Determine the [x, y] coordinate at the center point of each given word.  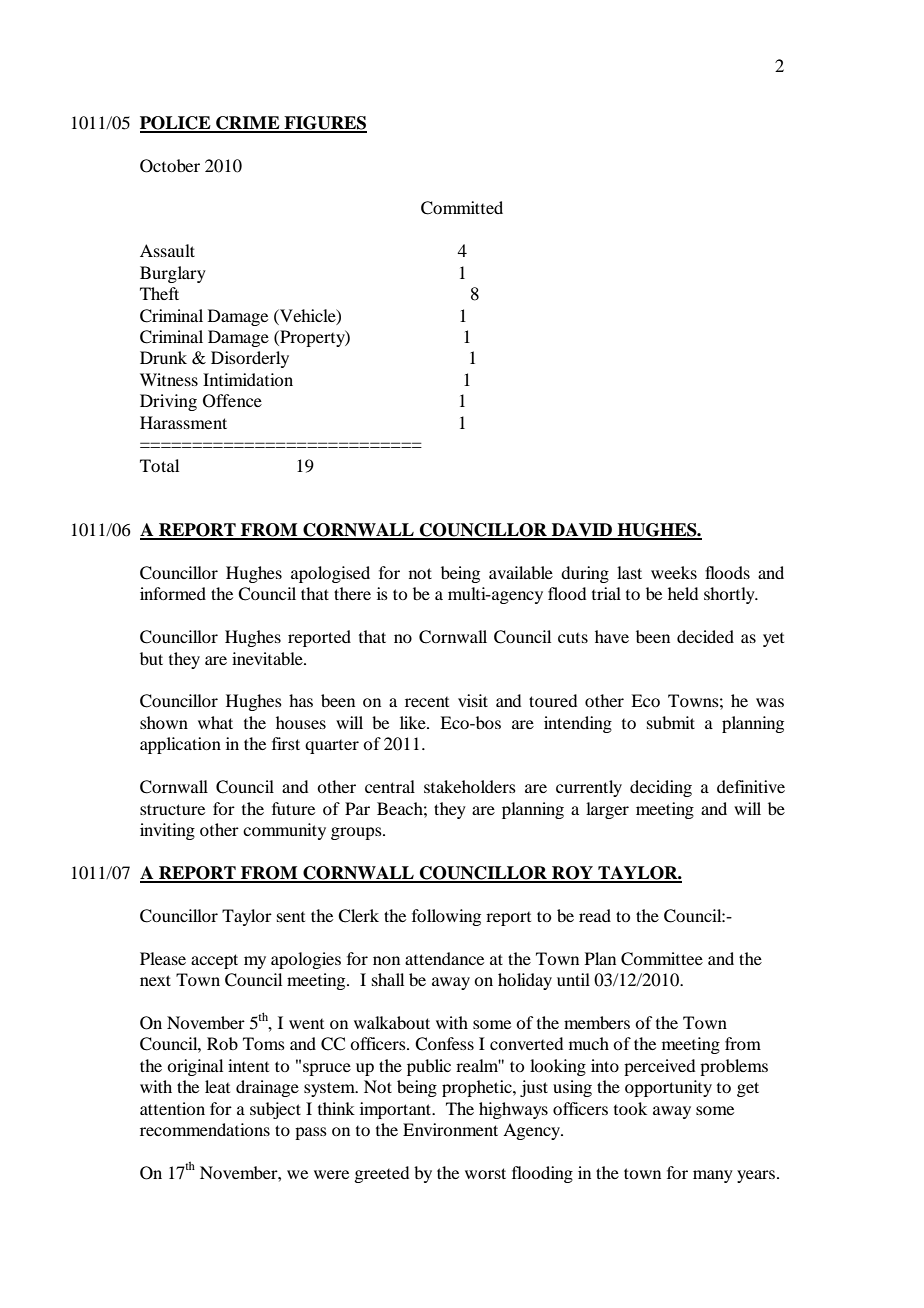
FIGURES [324, 124]
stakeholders [470, 786]
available [521, 572]
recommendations [205, 1129]
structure [172, 809]
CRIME [248, 124]
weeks [674, 572]
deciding [661, 788]
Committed [462, 208]
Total [159, 465]
